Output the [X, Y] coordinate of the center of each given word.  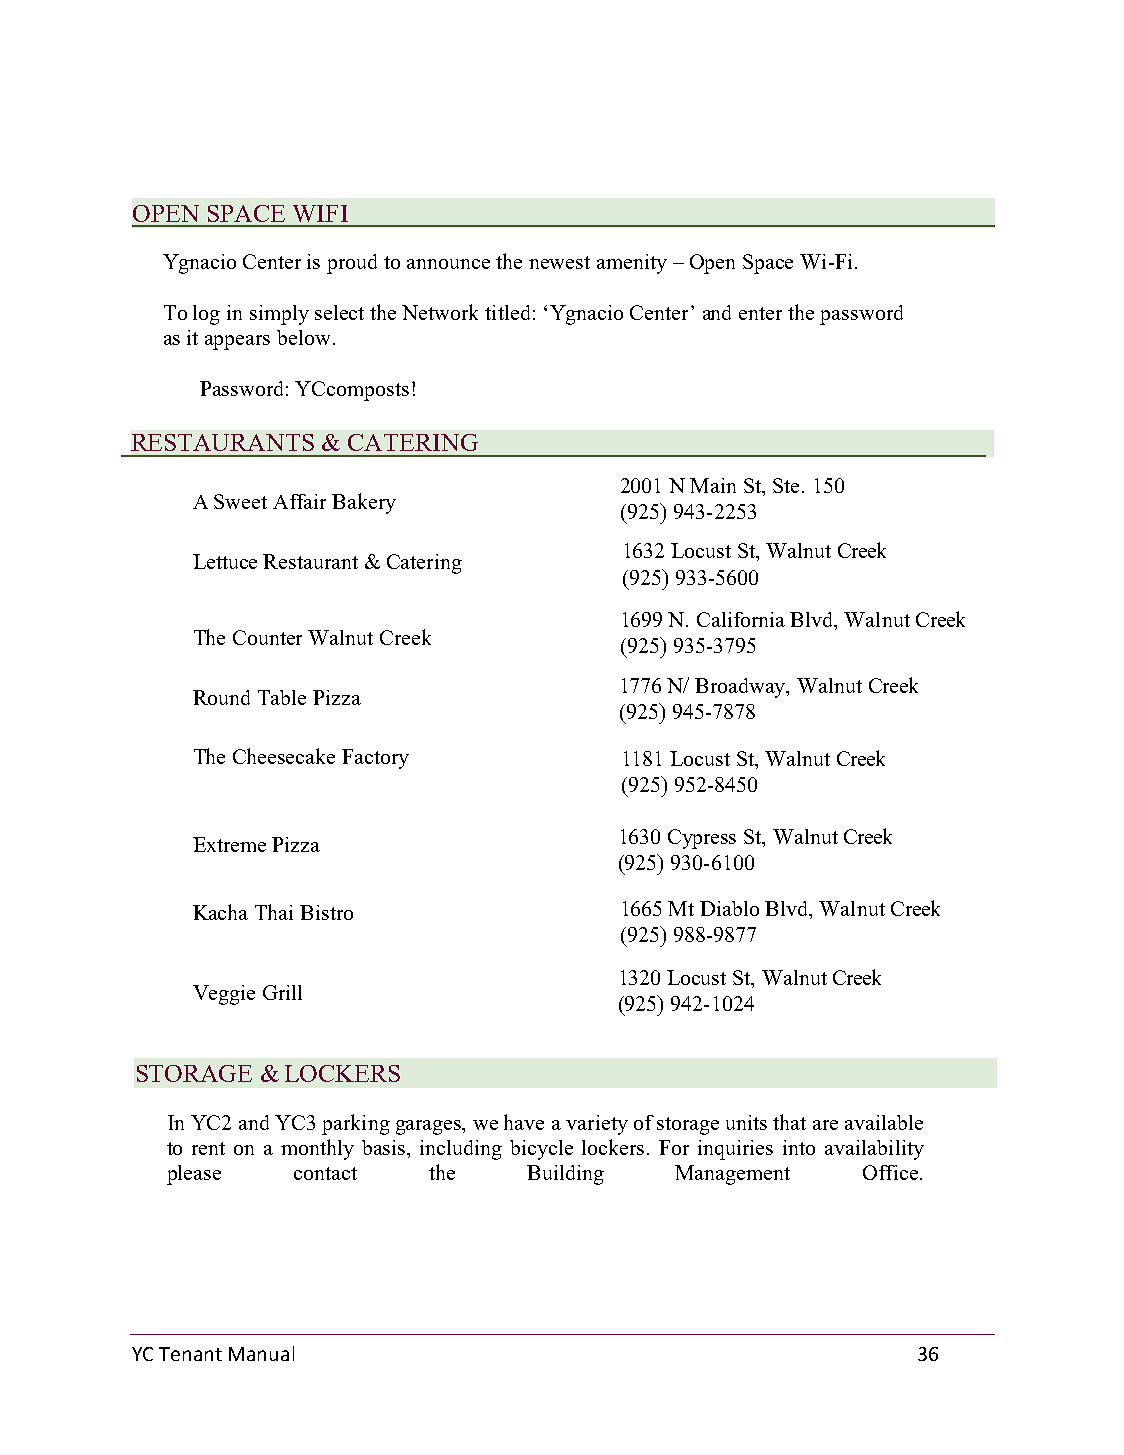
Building [565, 1175]
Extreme [229, 844]
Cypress [702, 839]
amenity [632, 264]
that [789, 1122]
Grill [282, 992]
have [524, 1122]
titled [507, 312]
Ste [788, 485]
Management [732, 1175]
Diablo [729, 908]
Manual [261, 1353]
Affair [299, 501]
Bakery [364, 503]
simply [279, 315]
